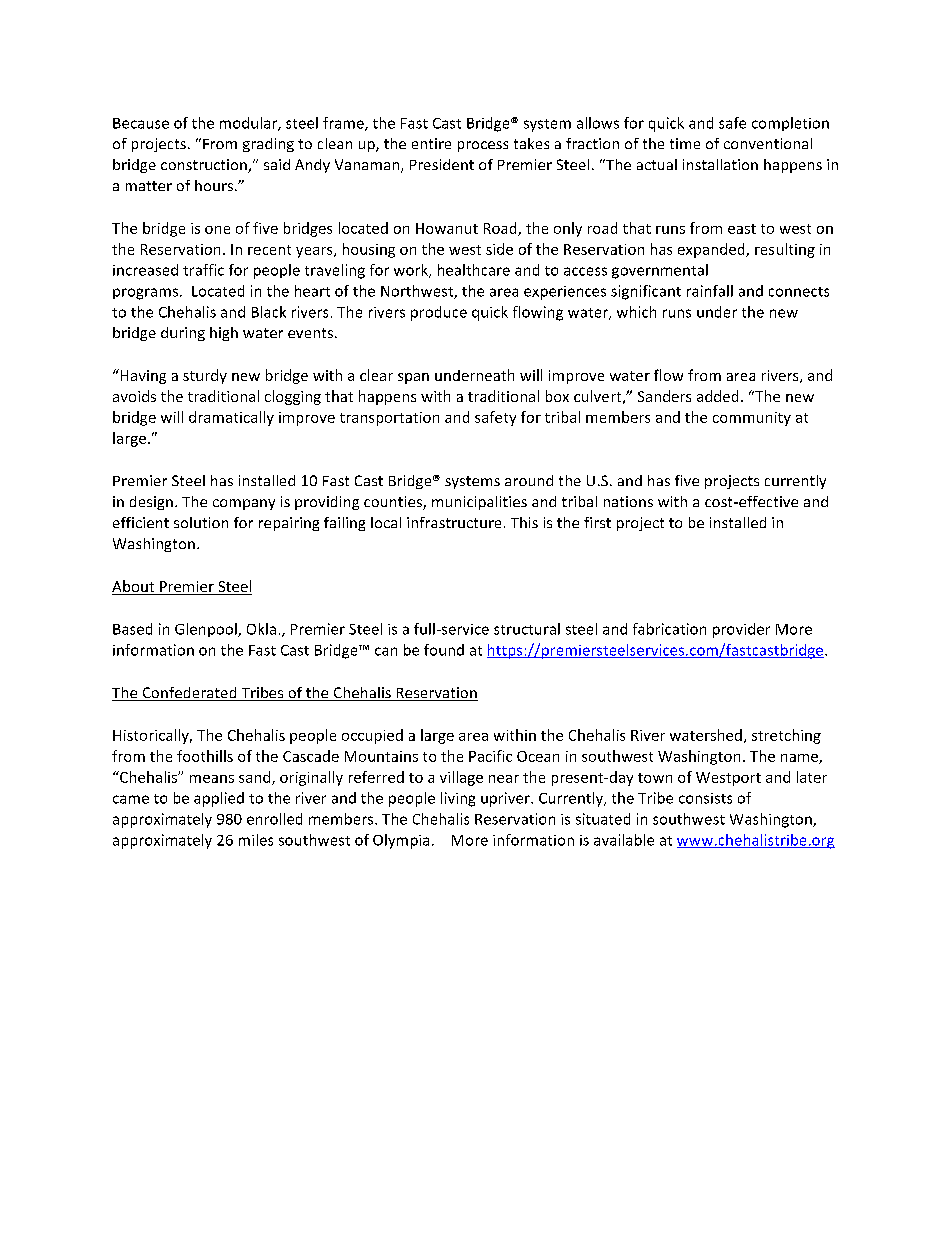  Describe the element at coordinates (244, 504) in the screenshot. I see `company` at that location.
